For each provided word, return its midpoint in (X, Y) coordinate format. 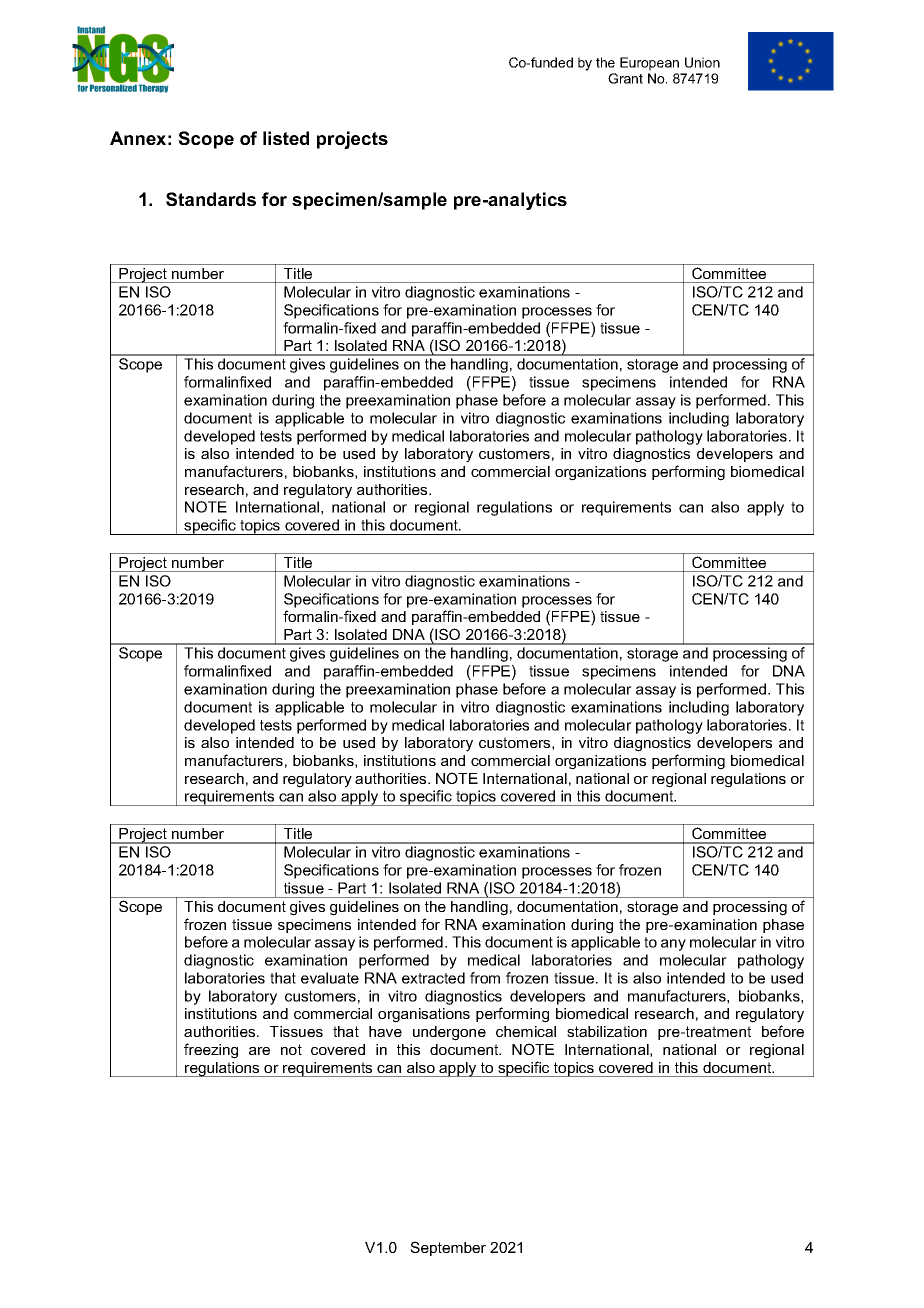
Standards (211, 199)
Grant (625, 78)
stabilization (607, 1031)
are (259, 1051)
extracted (433, 978)
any (673, 945)
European (649, 64)
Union (702, 62)
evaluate (330, 978)
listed (286, 138)
